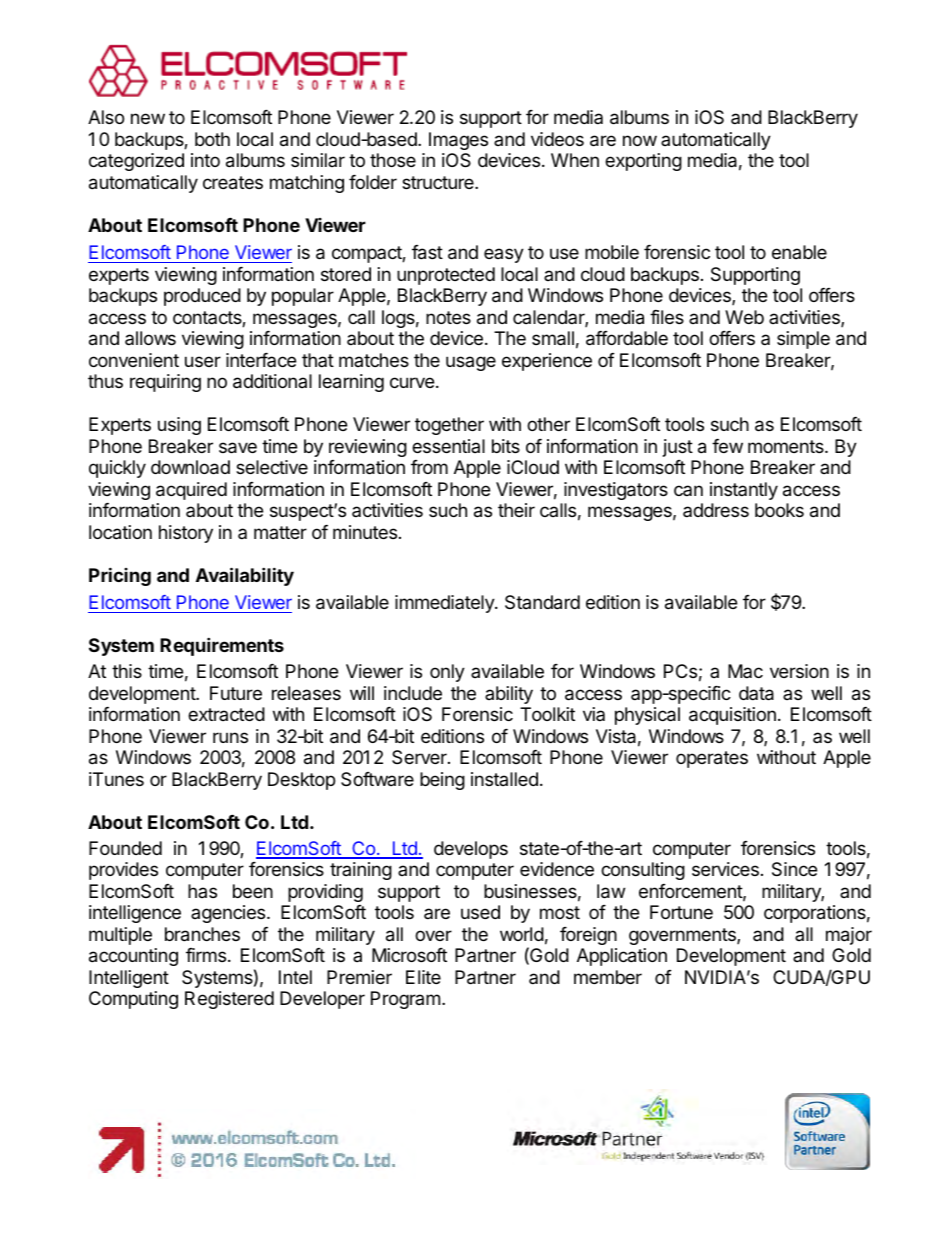 This page has height=1233, width=952. What do you see at coordinates (203, 361) in the page?
I see `user` at bounding box center [203, 361].
